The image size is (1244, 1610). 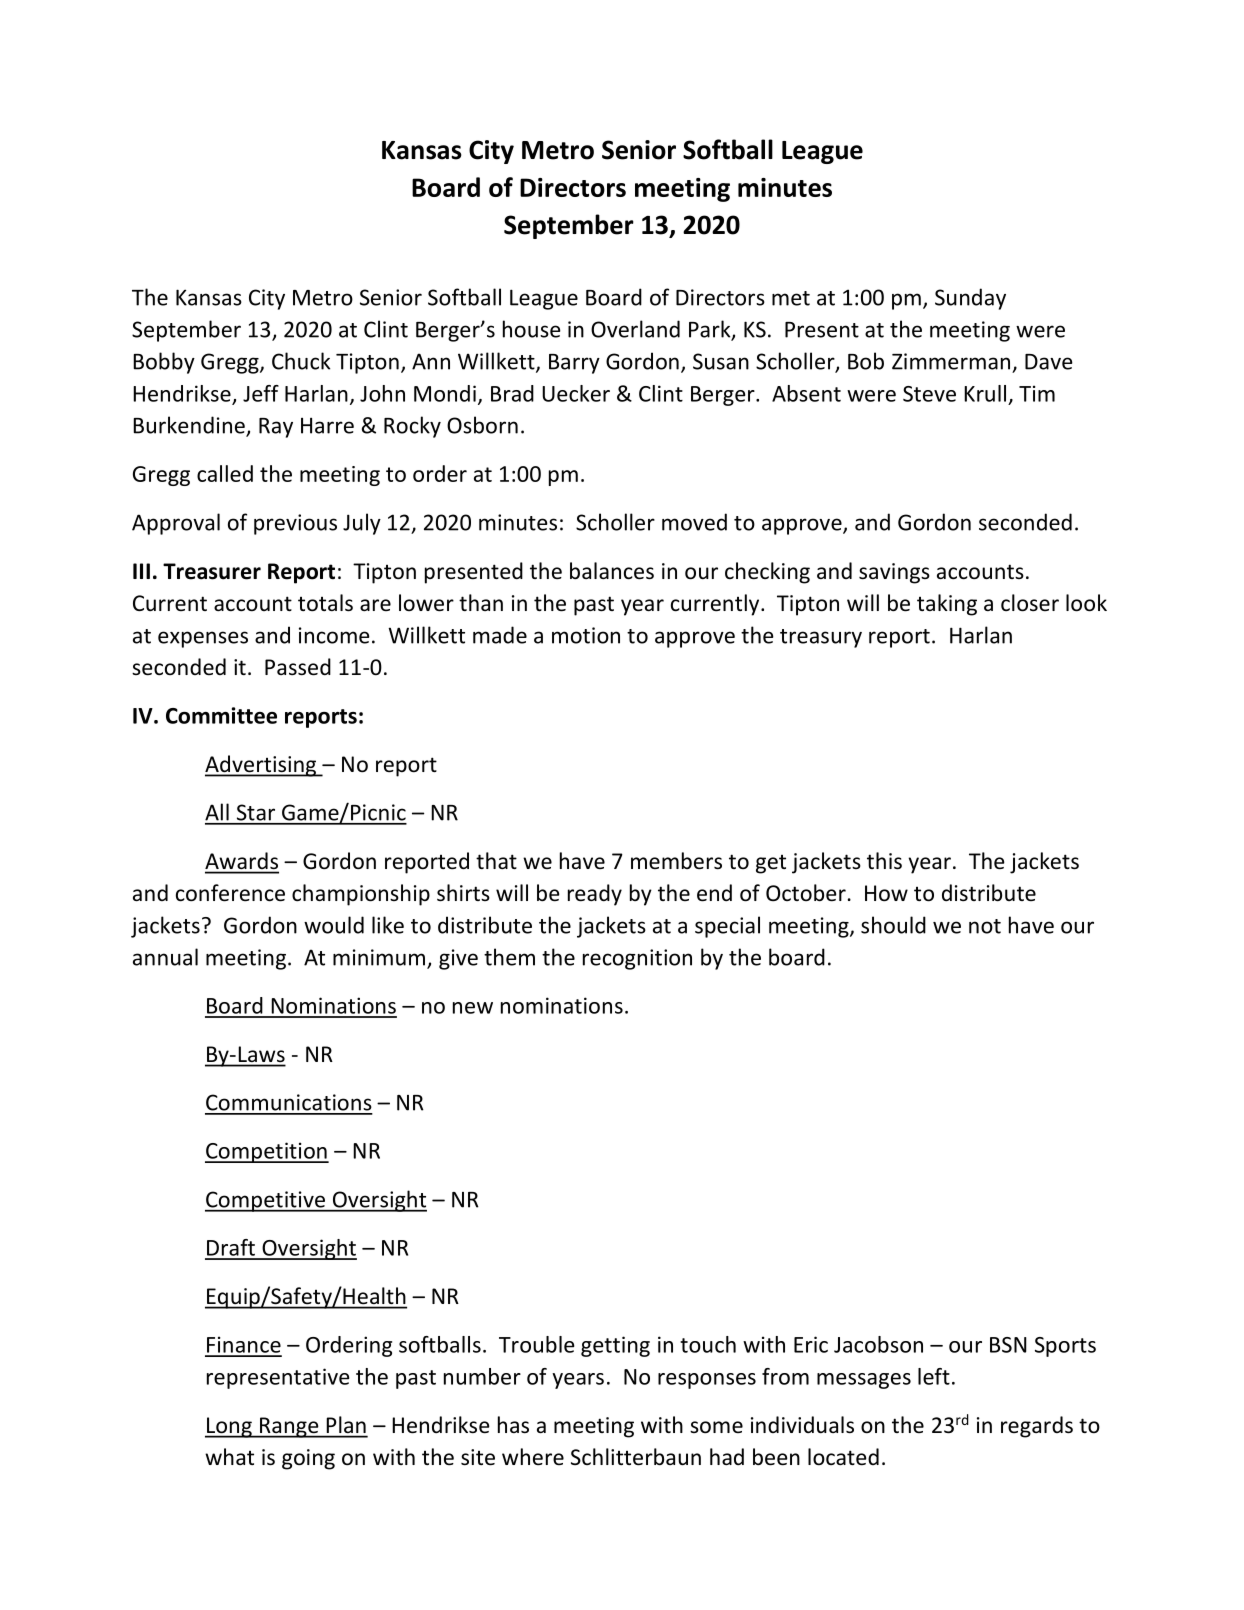 What do you see at coordinates (230, 893) in the screenshot?
I see `conference` at bounding box center [230, 893].
